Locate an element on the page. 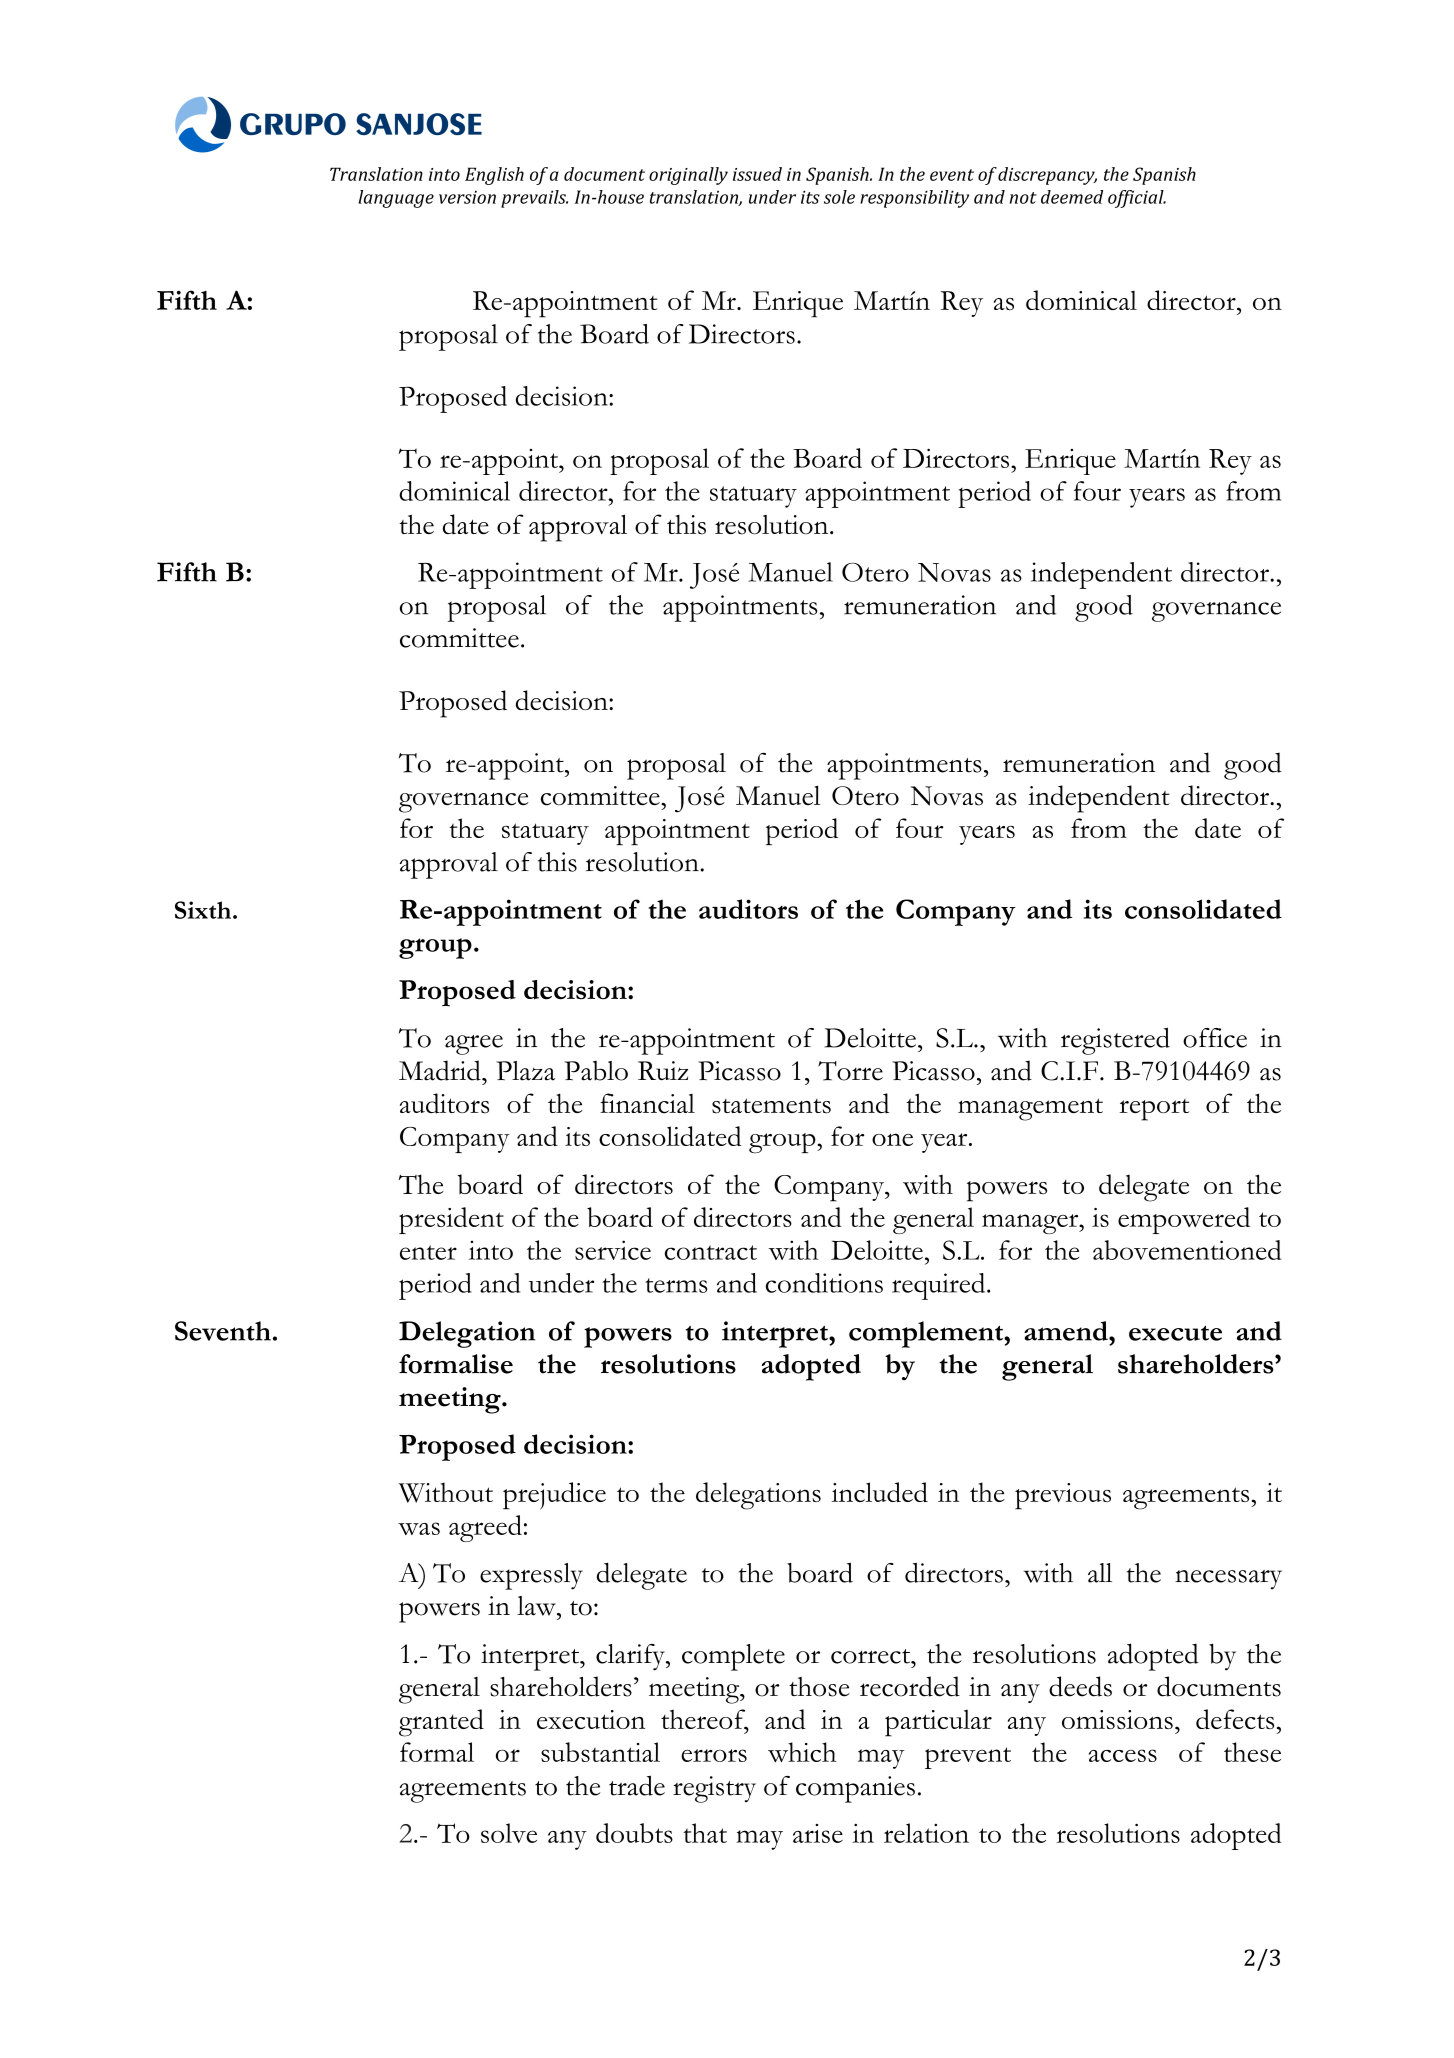  issued is located at coordinates (757, 174).
